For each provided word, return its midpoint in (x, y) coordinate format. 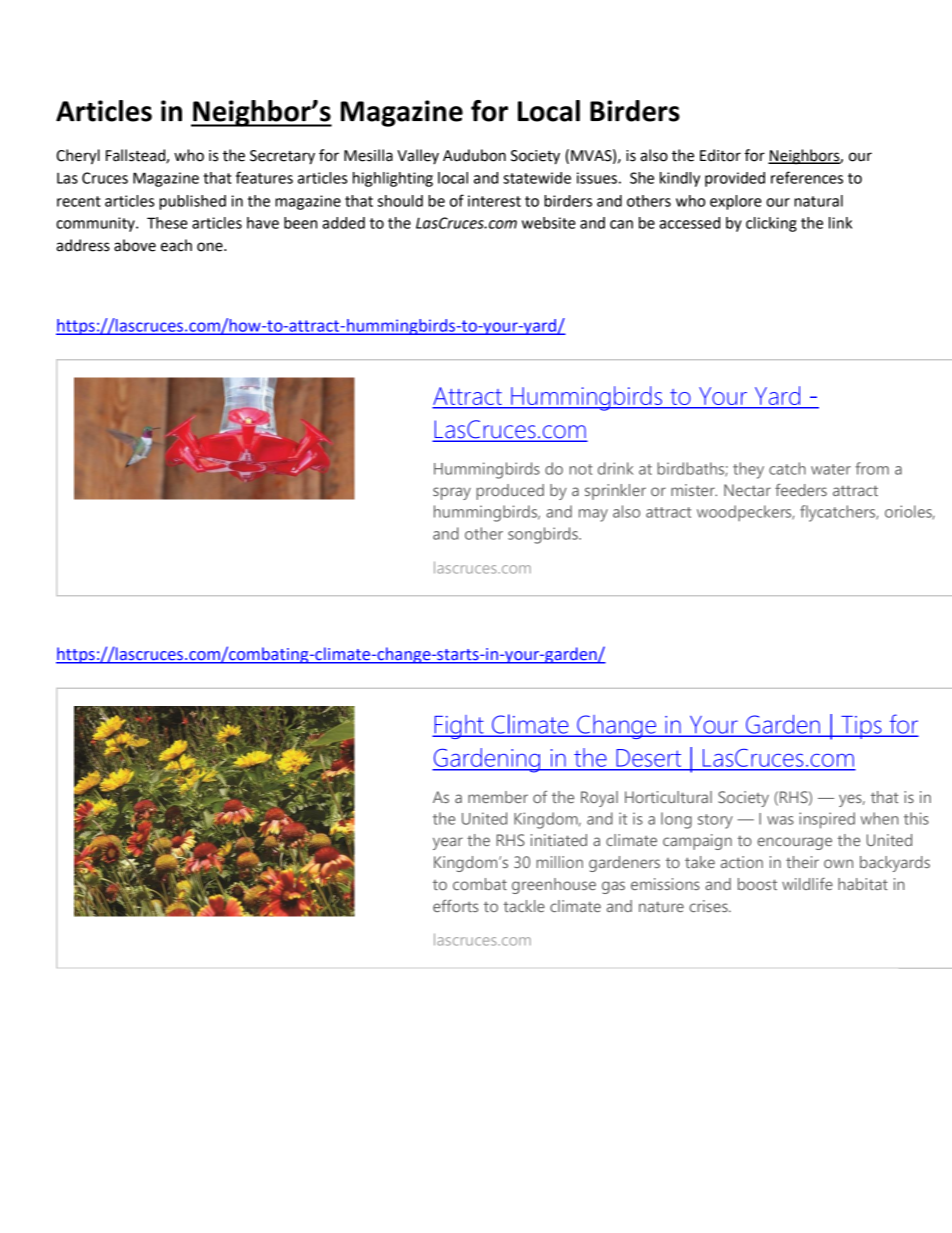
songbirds (544, 535)
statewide (537, 178)
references (807, 177)
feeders (801, 489)
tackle (524, 906)
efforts (455, 905)
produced (510, 492)
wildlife (807, 884)
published (192, 202)
